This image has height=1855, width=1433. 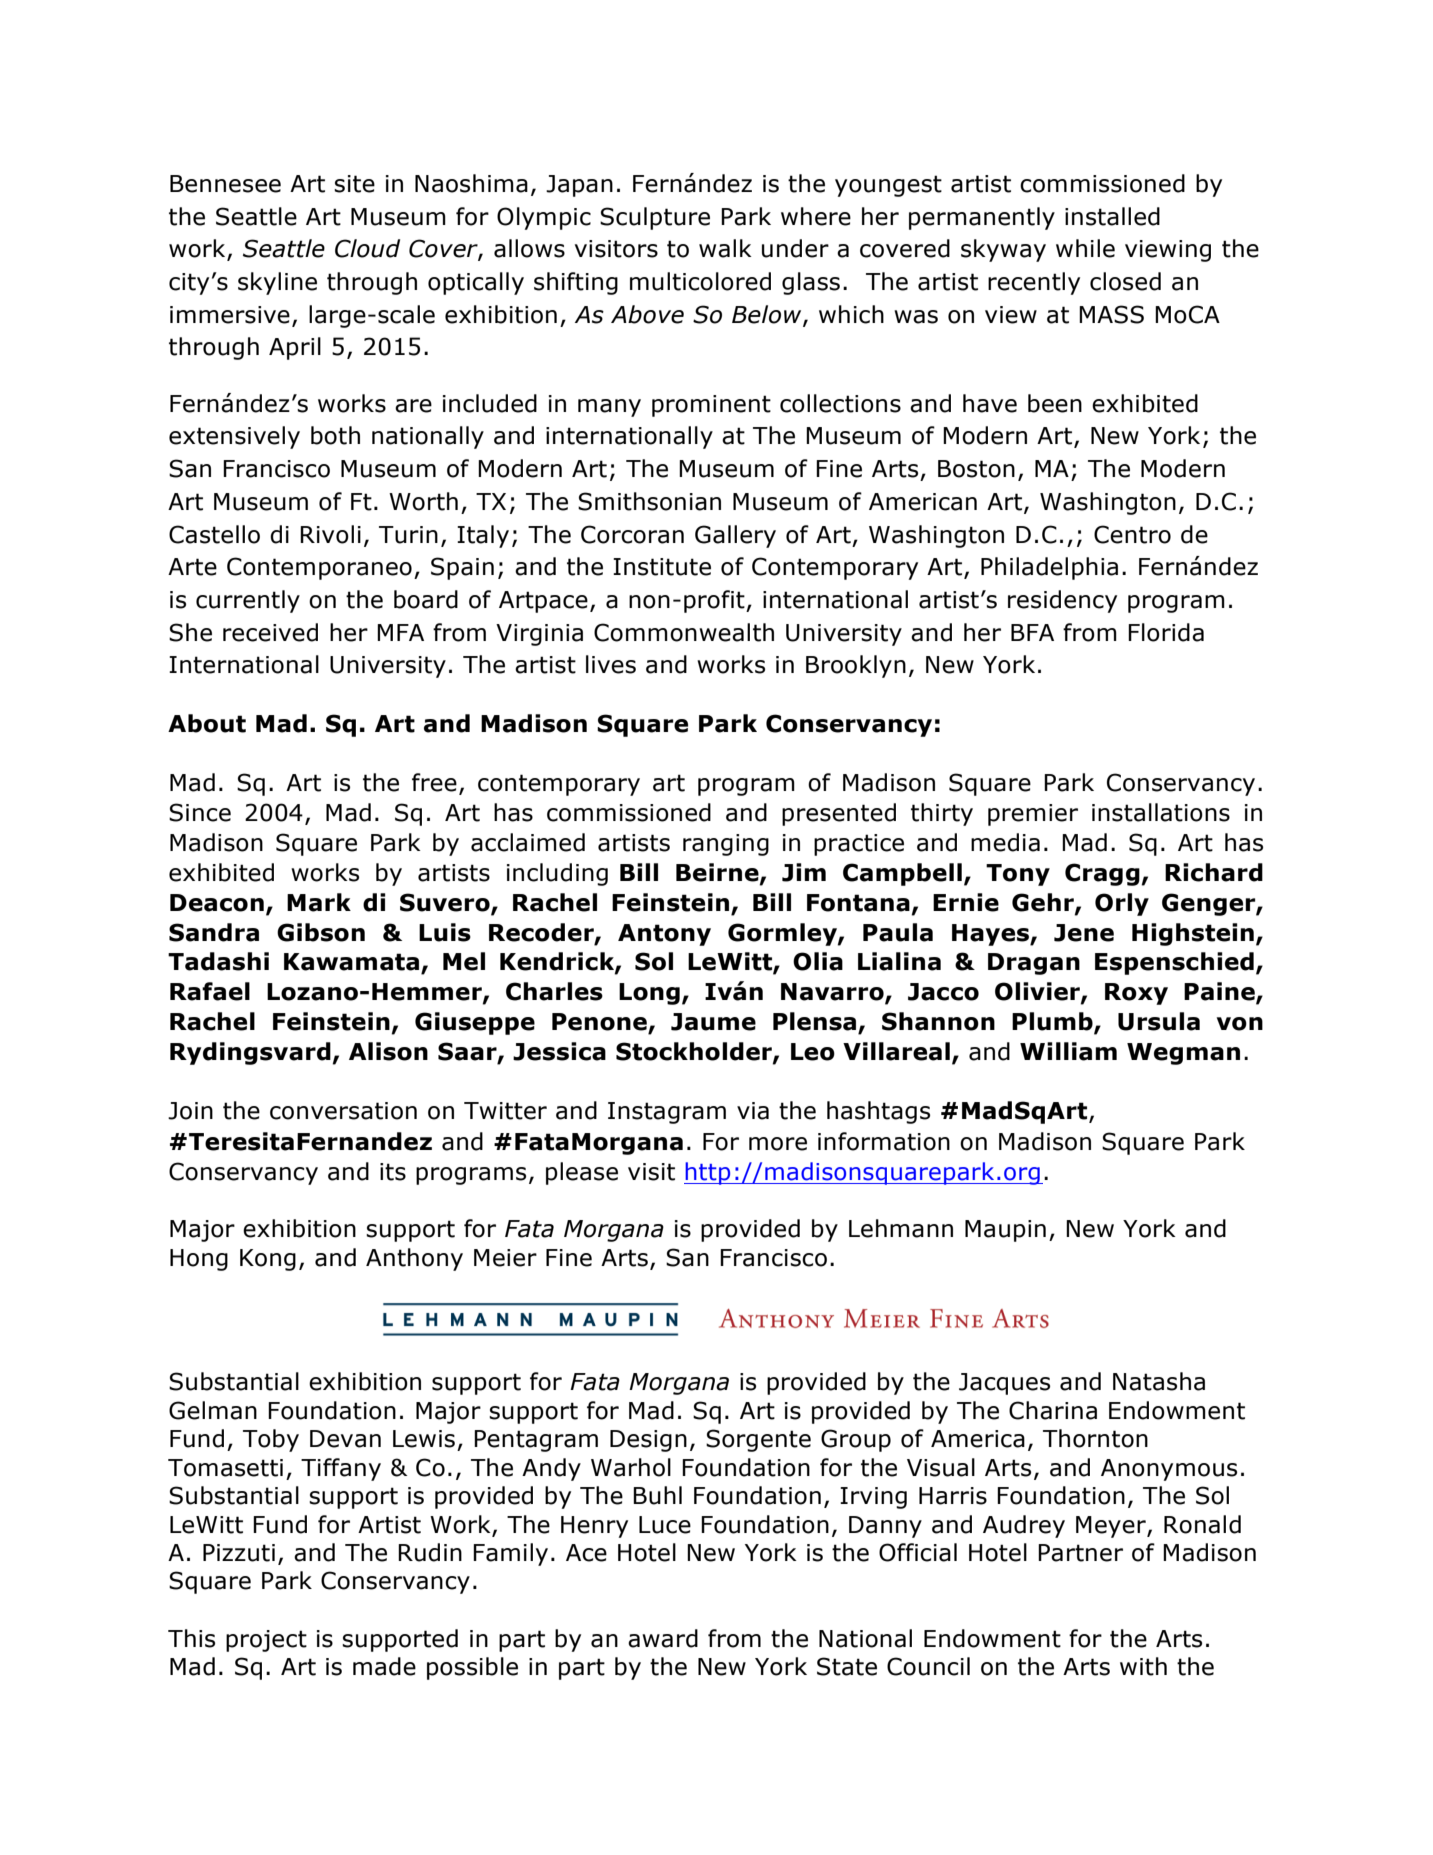 What do you see at coordinates (778, 1144) in the image?
I see `more` at bounding box center [778, 1144].
